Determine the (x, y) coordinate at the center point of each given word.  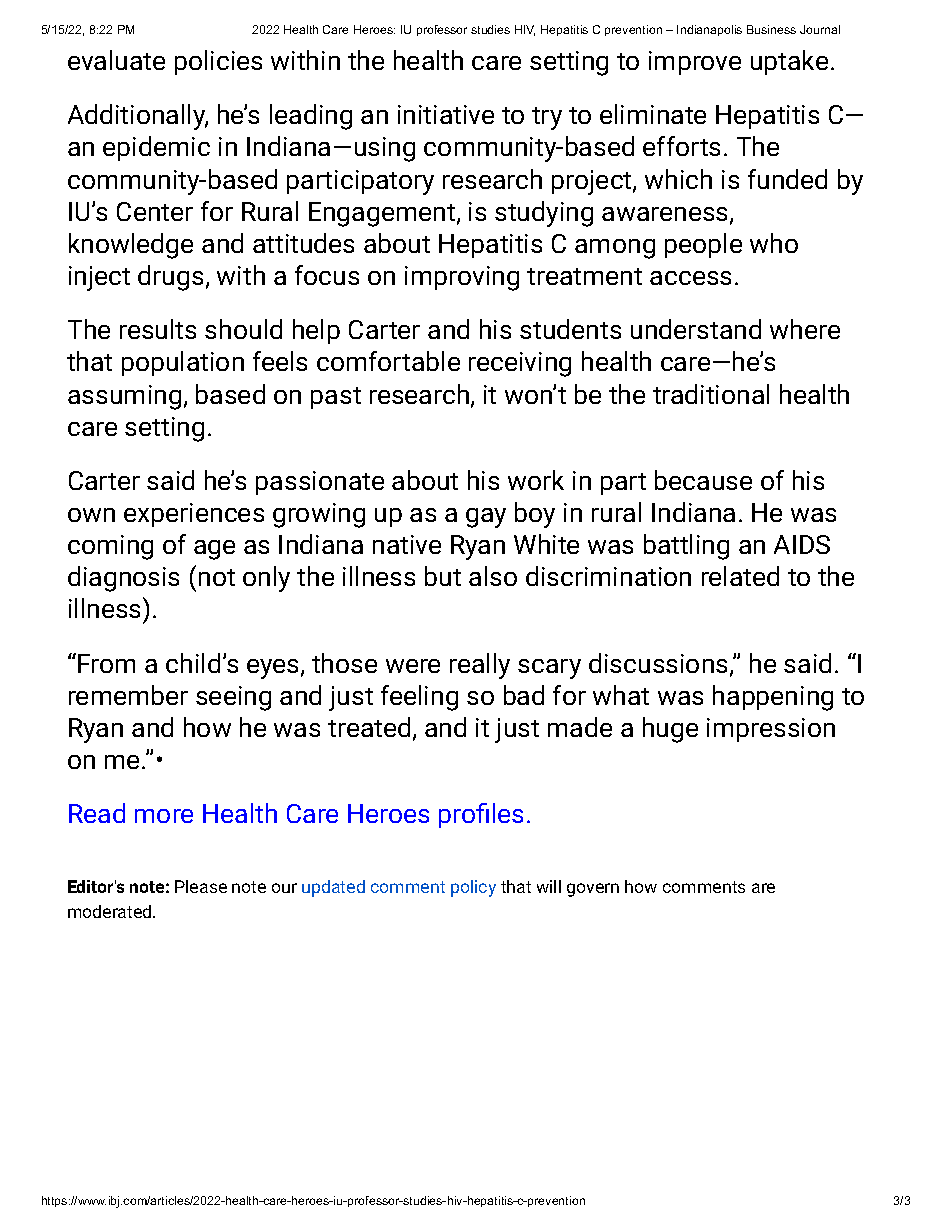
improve (695, 63)
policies (218, 62)
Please (201, 886)
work (536, 480)
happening (773, 698)
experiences (194, 515)
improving (462, 278)
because (703, 480)
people (703, 245)
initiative (446, 114)
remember (128, 695)
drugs (170, 278)
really (480, 666)
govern (593, 890)
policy (473, 888)
